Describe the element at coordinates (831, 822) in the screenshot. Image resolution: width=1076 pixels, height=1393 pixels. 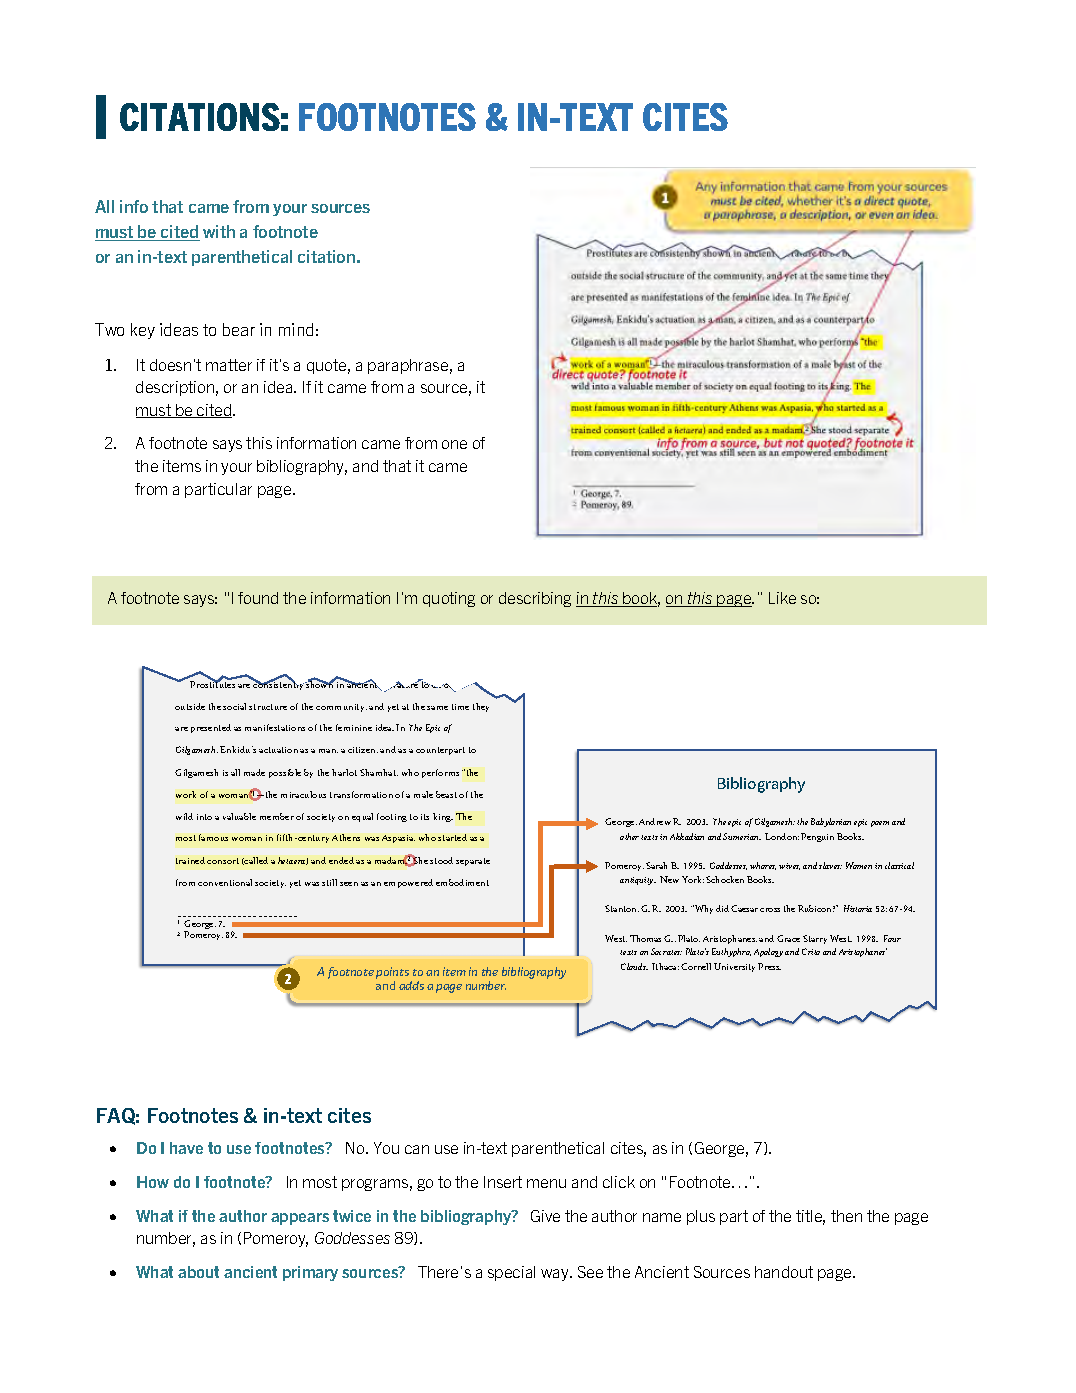
I see `Babylonian` at that location.
